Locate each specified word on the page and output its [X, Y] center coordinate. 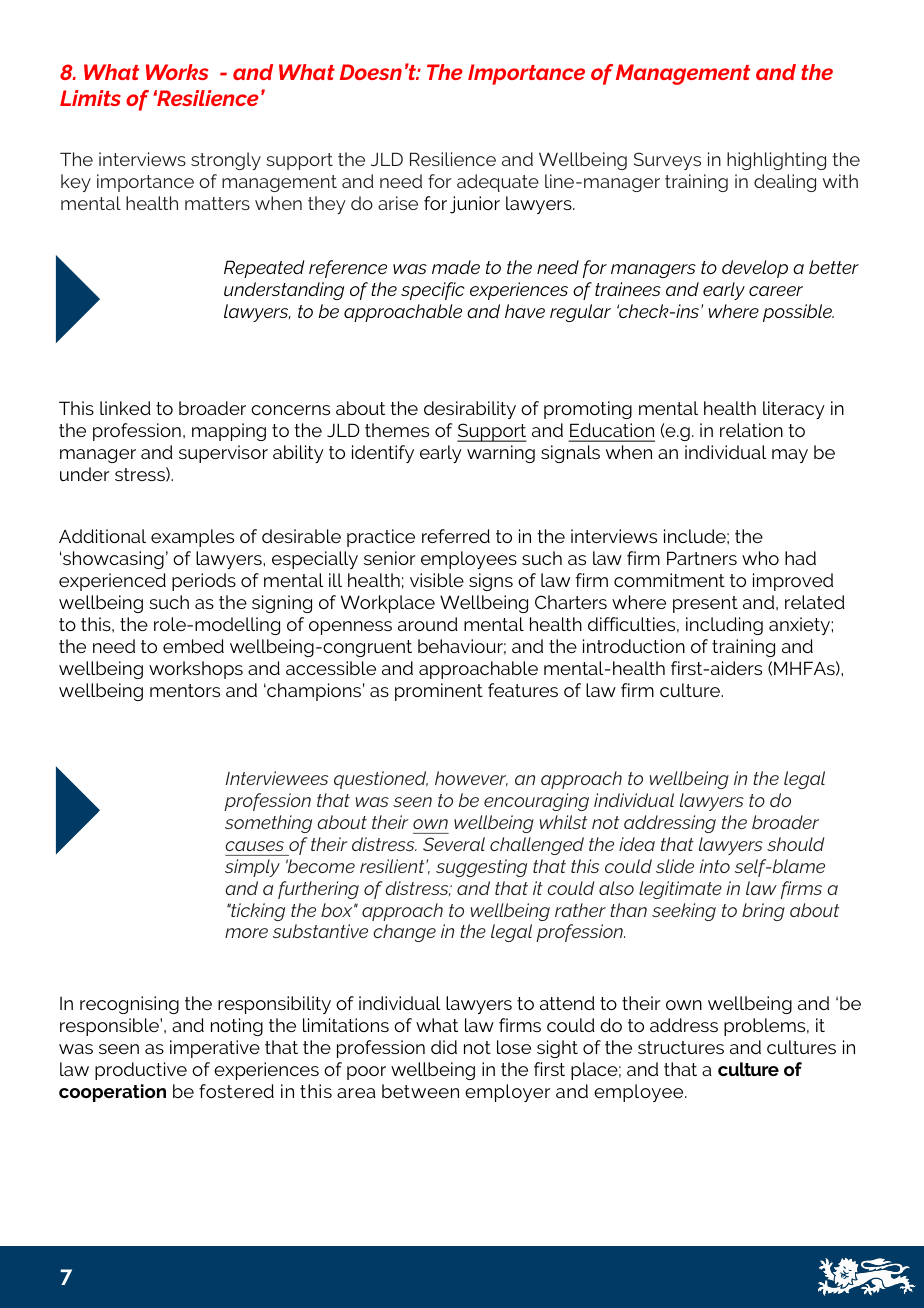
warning [501, 454]
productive [141, 1071]
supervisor [223, 454]
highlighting [776, 161]
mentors [185, 690]
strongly [226, 161]
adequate [498, 183]
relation [751, 430]
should [795, 844]
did [444, 1047]
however [471, 779]
